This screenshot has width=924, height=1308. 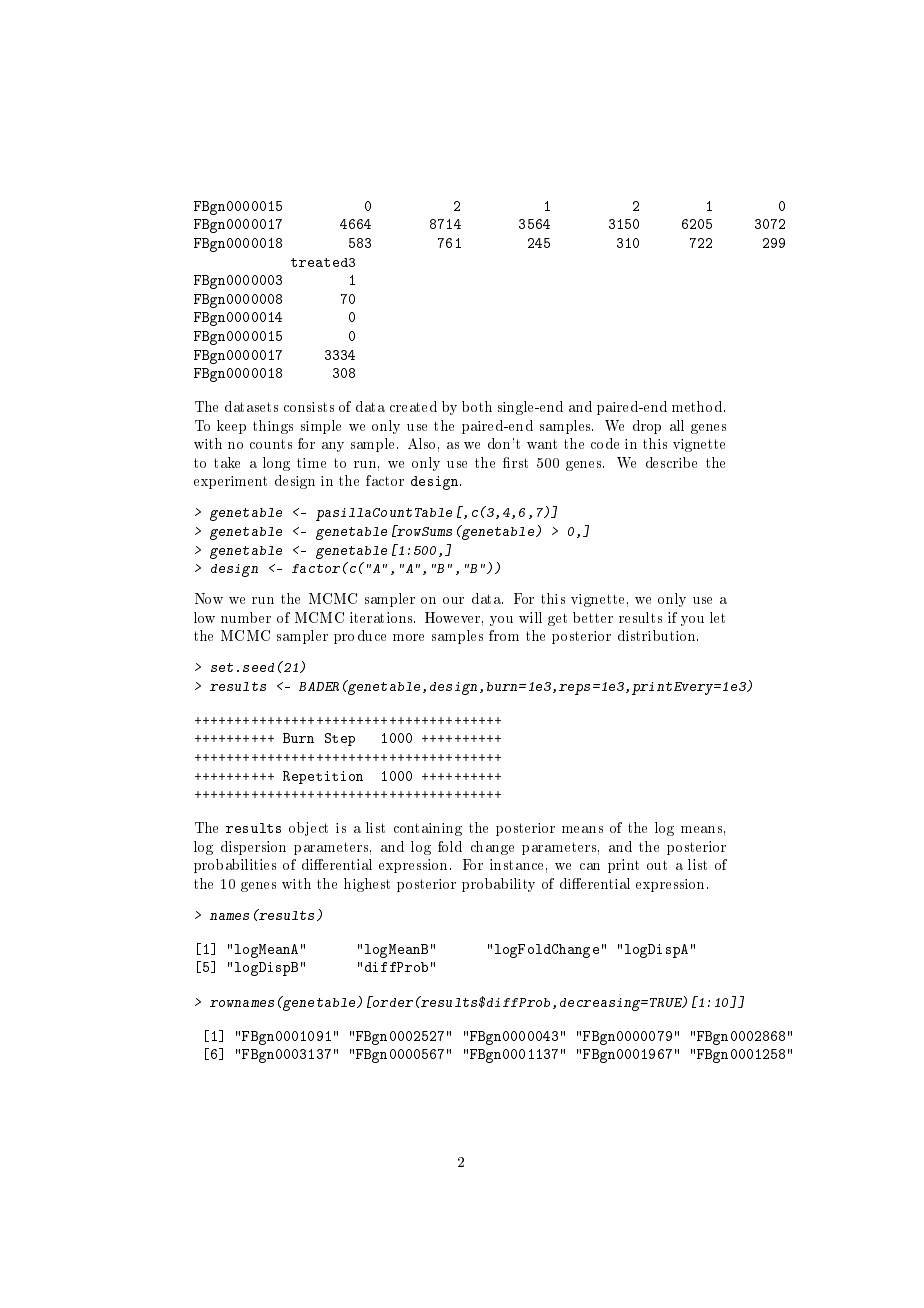 What do you see at coordinates (477, 406) in the screenshot?
I see `both` at bounding box center [477, 406].
